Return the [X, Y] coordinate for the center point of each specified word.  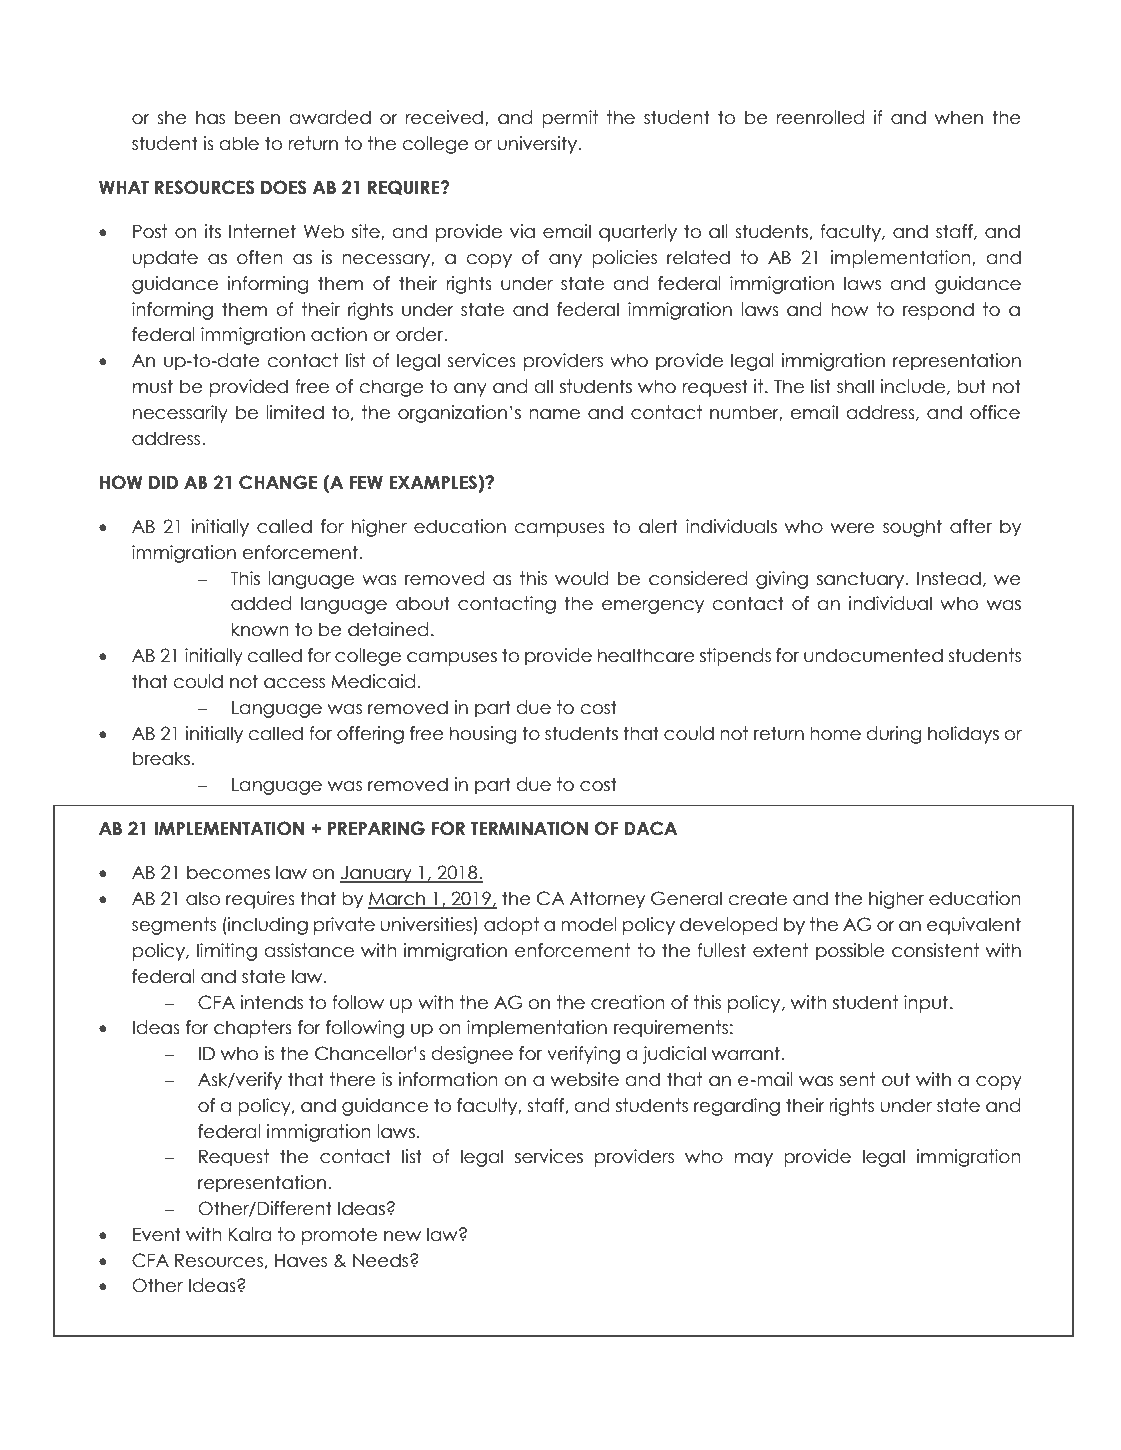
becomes [228, 872]
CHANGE [278, 482]
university [538, 145]
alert [658, 526]
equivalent [974, 926]
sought [912, 528]
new [402, 1236]
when [959, 117]
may [754, 1160]
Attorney [607, 900]
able [239, 143]
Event [157, 1234]
